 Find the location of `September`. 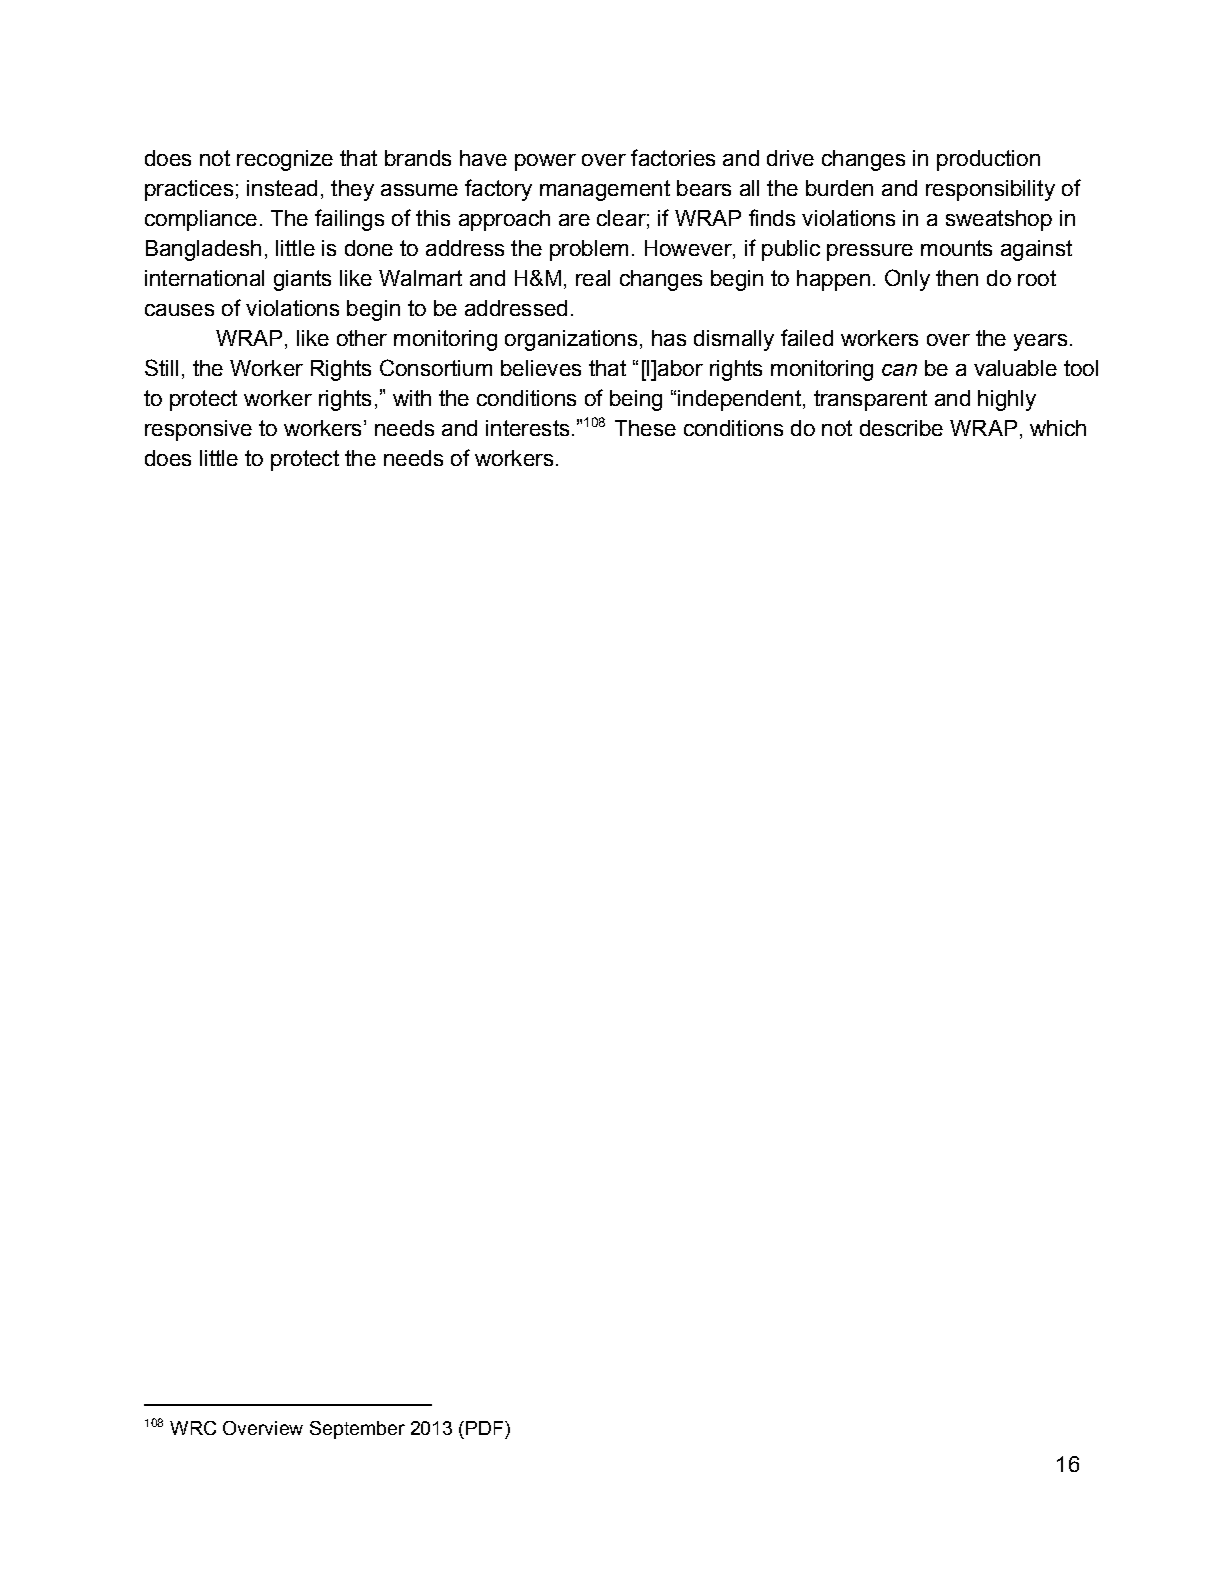

September is located at coordinates (357, 1430).
